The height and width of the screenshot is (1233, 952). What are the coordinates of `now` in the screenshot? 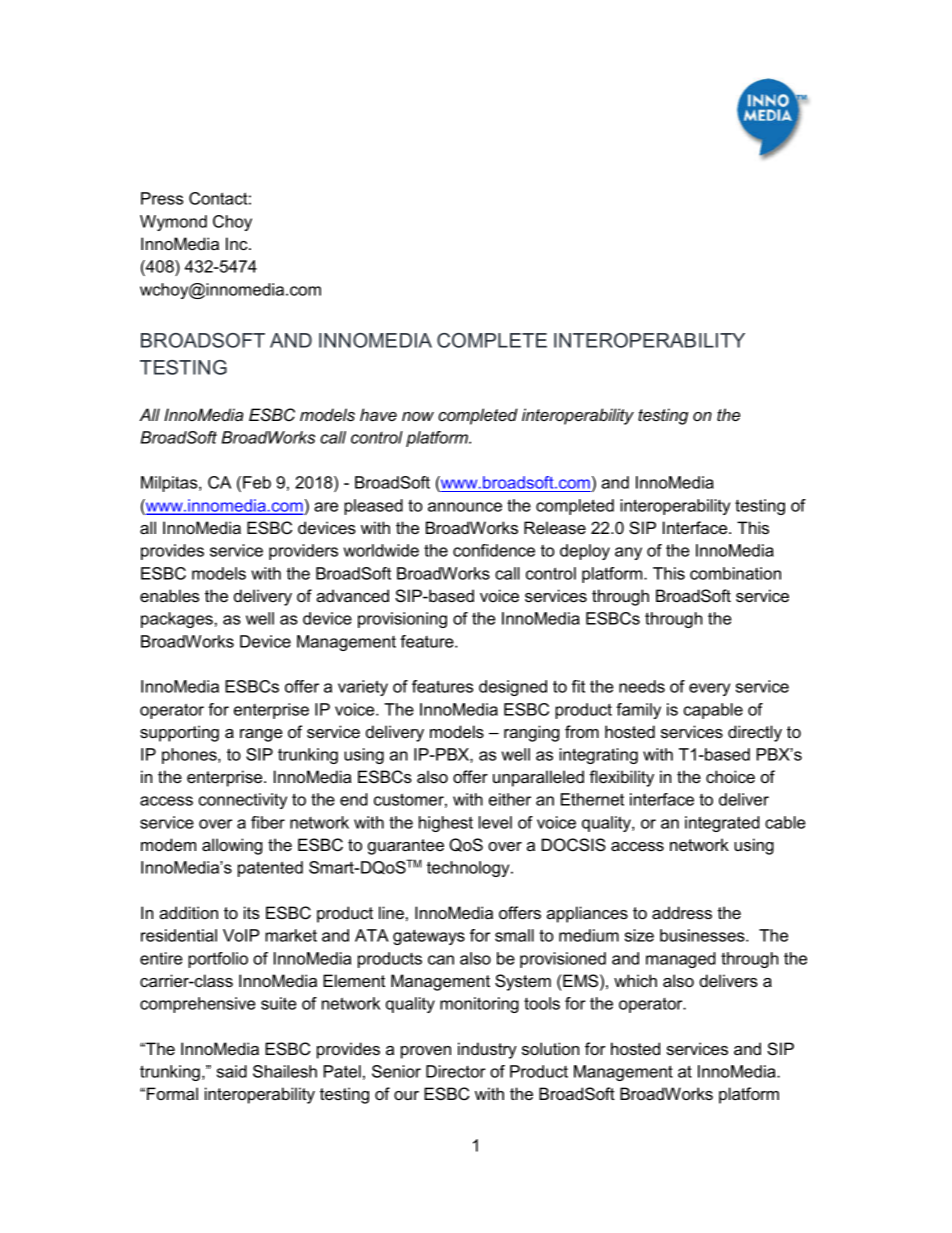 It's located at (418, 416).
